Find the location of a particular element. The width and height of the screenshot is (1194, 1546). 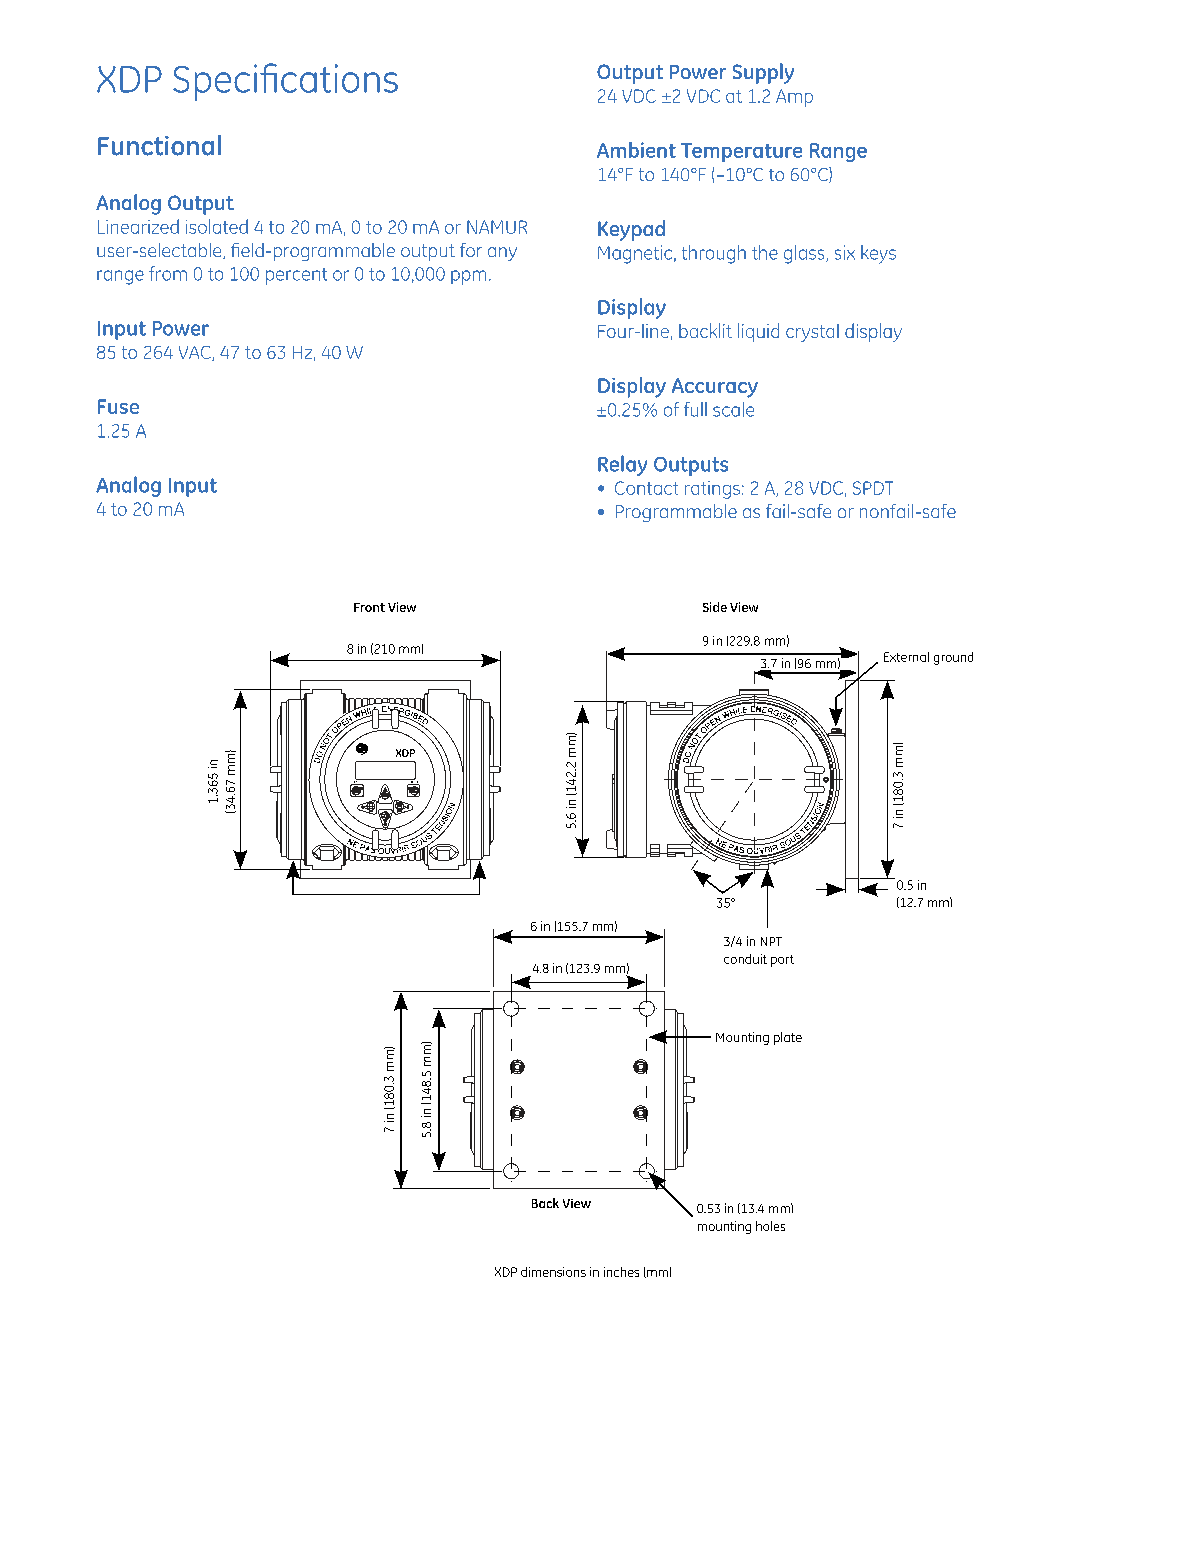

Side is located at coordinates (715, 607).
